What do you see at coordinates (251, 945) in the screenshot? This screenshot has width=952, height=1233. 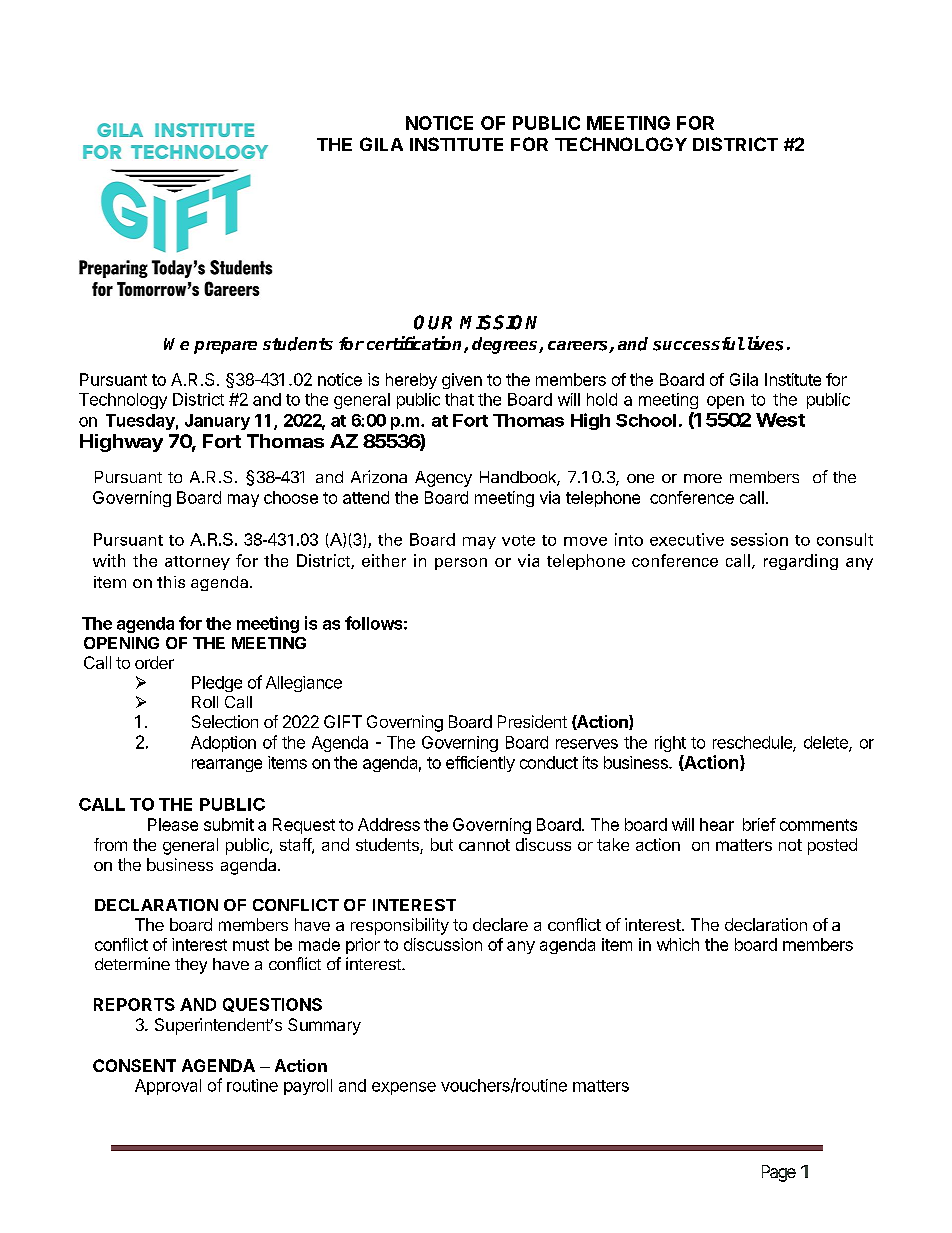 I see `must` at bounding box center [251, 945].
